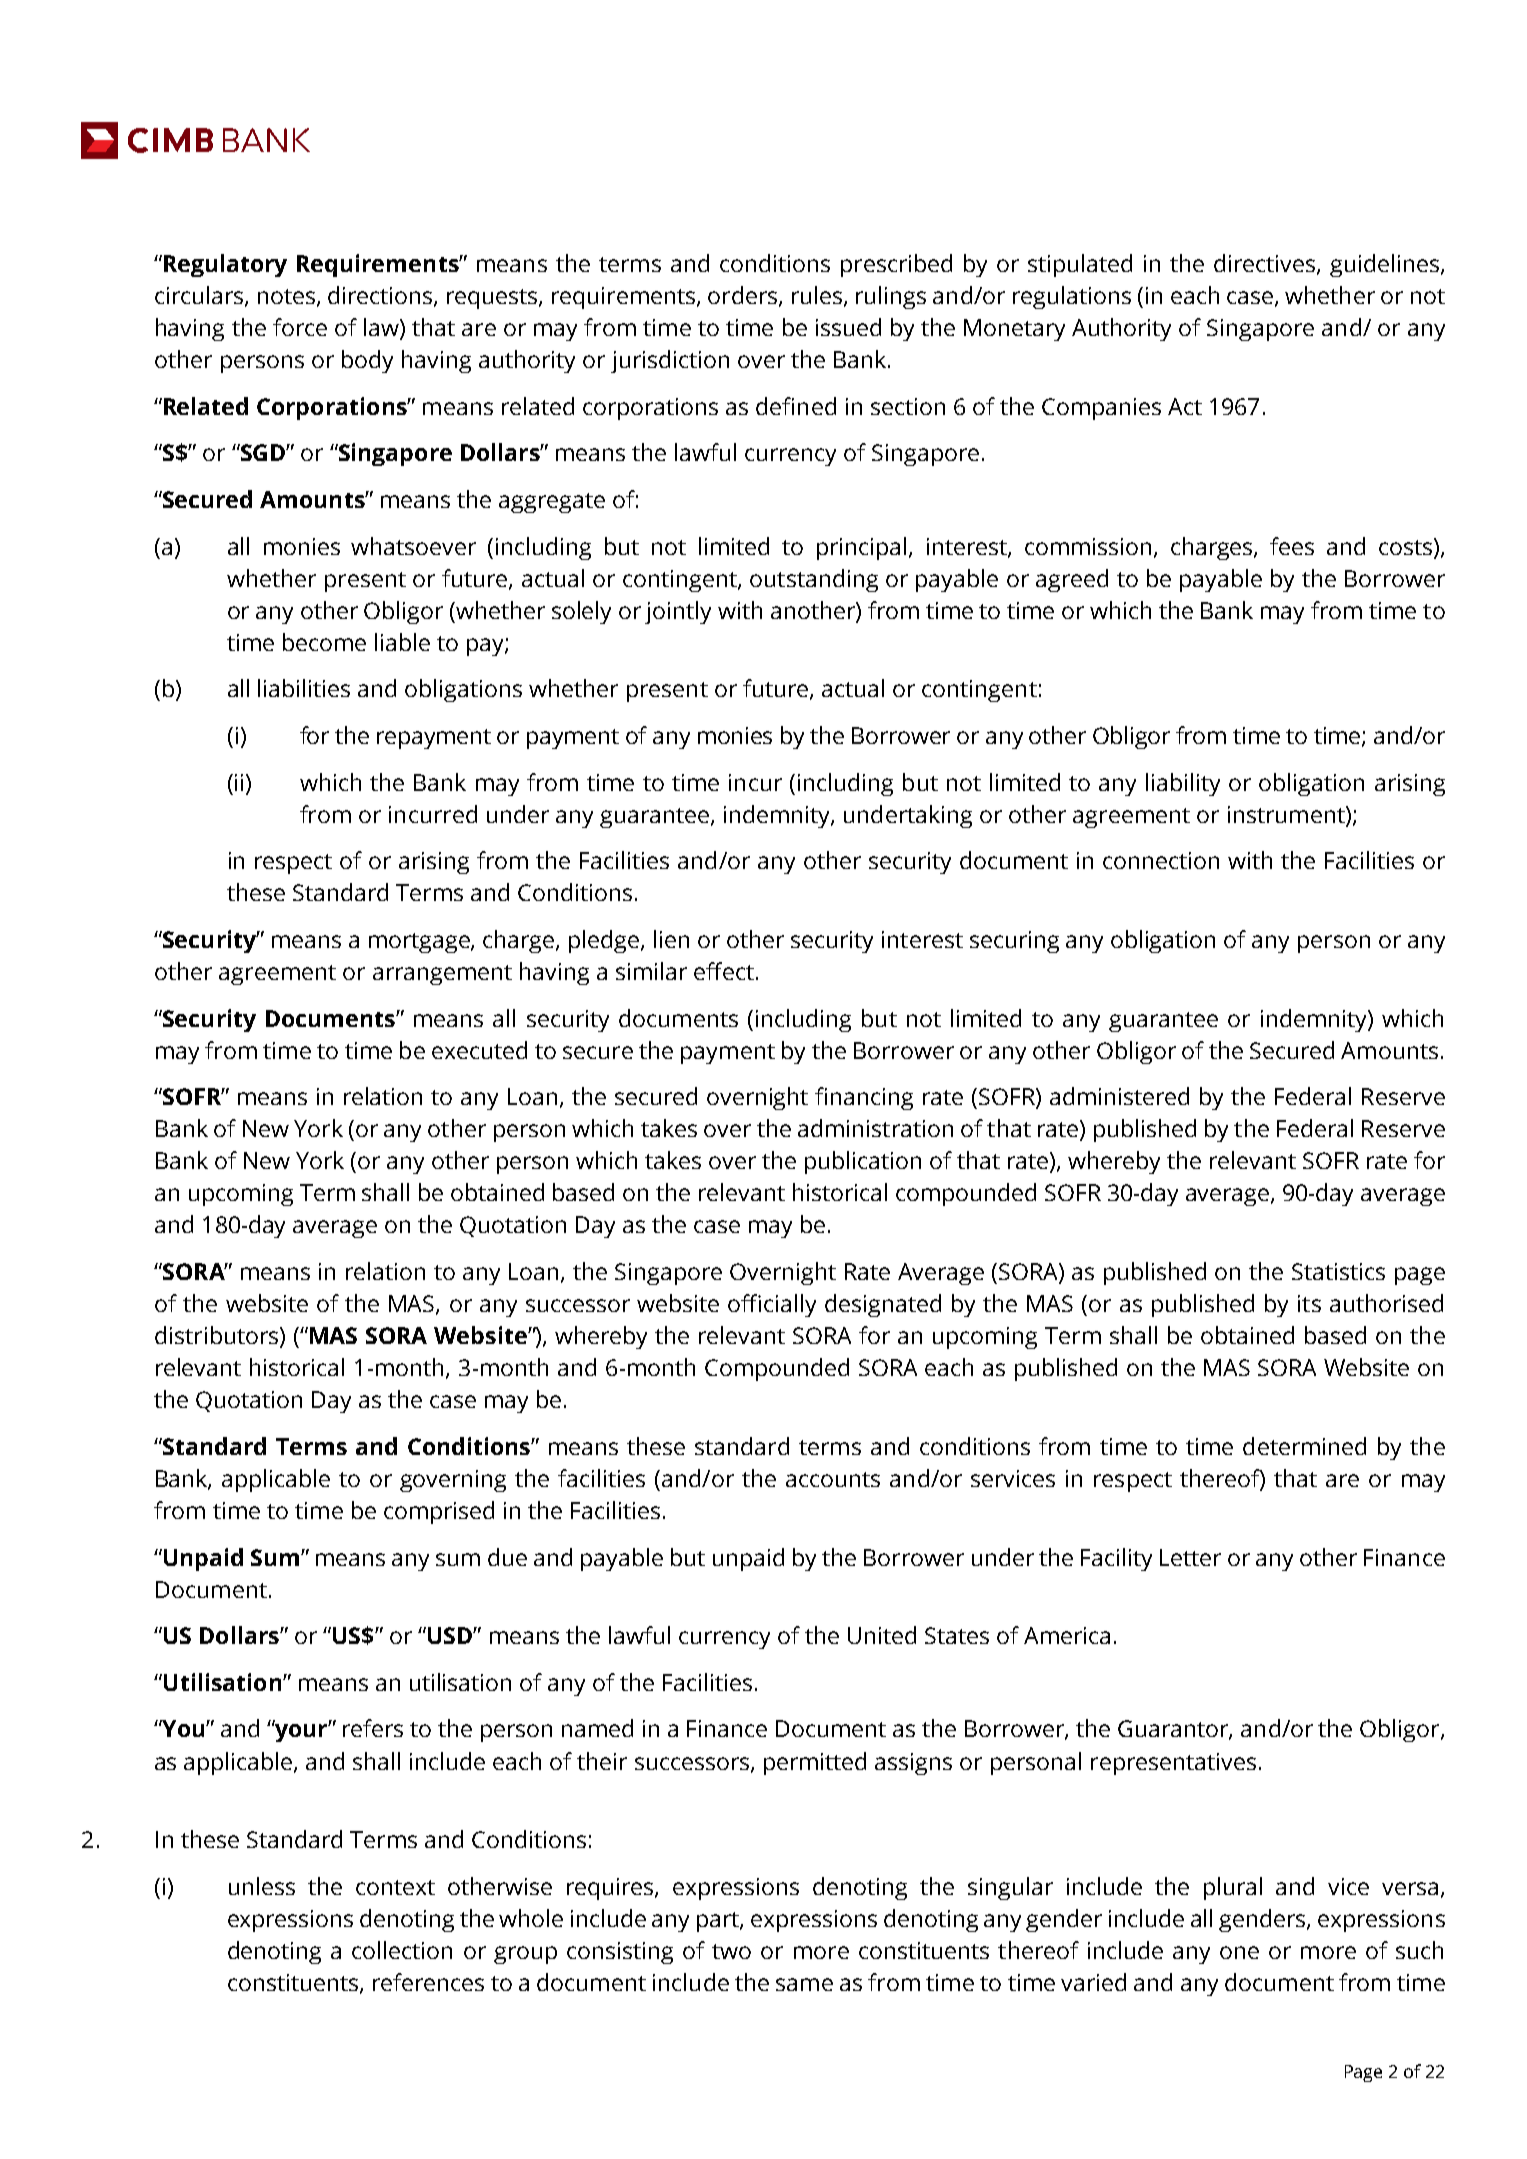  I want to click on financing, so click(864, 1098).
